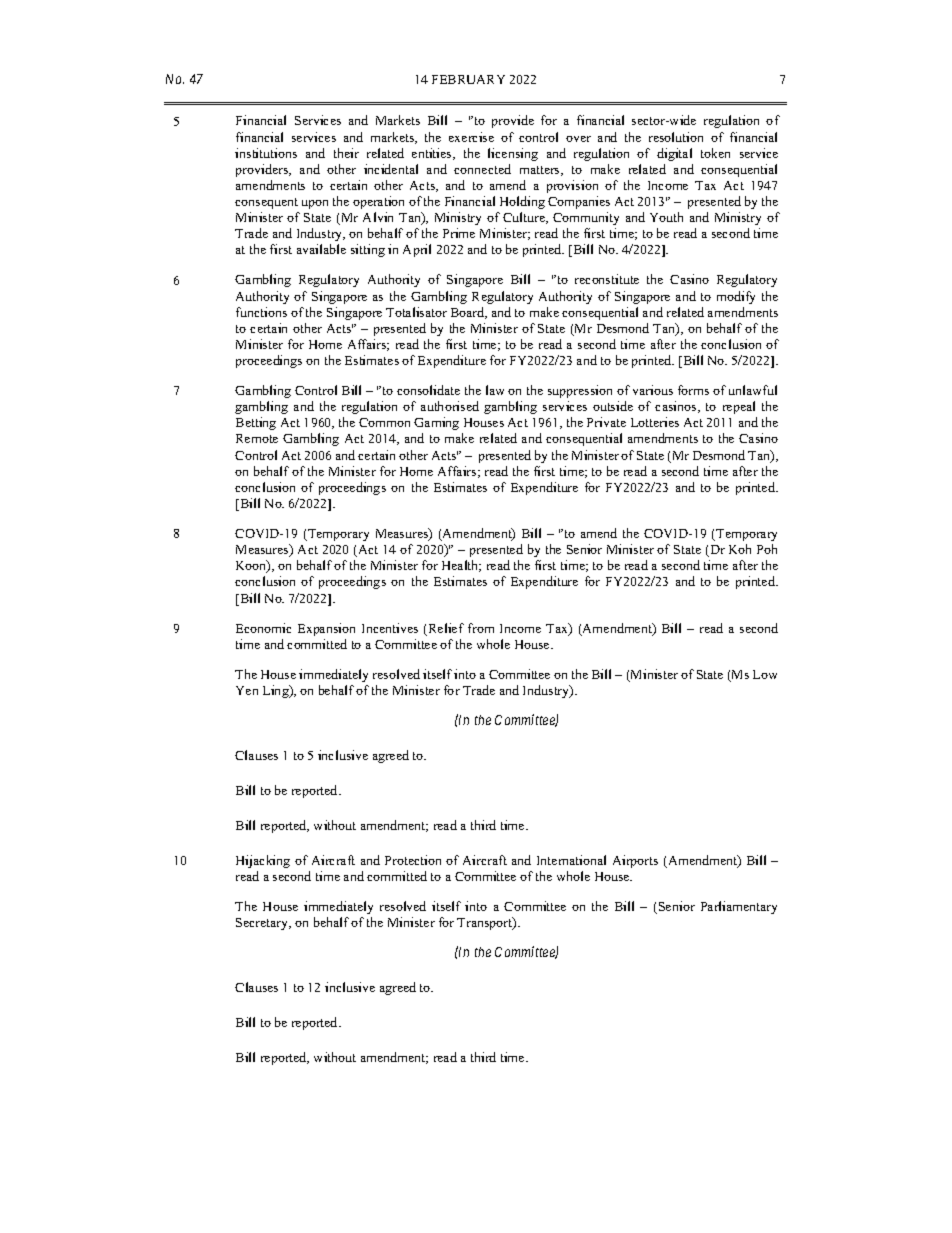 The width and height of the document is (952, 1233). What do you see at coordinates (346, 153) in the document?
I see `their` at bounding box center [346, 153].
